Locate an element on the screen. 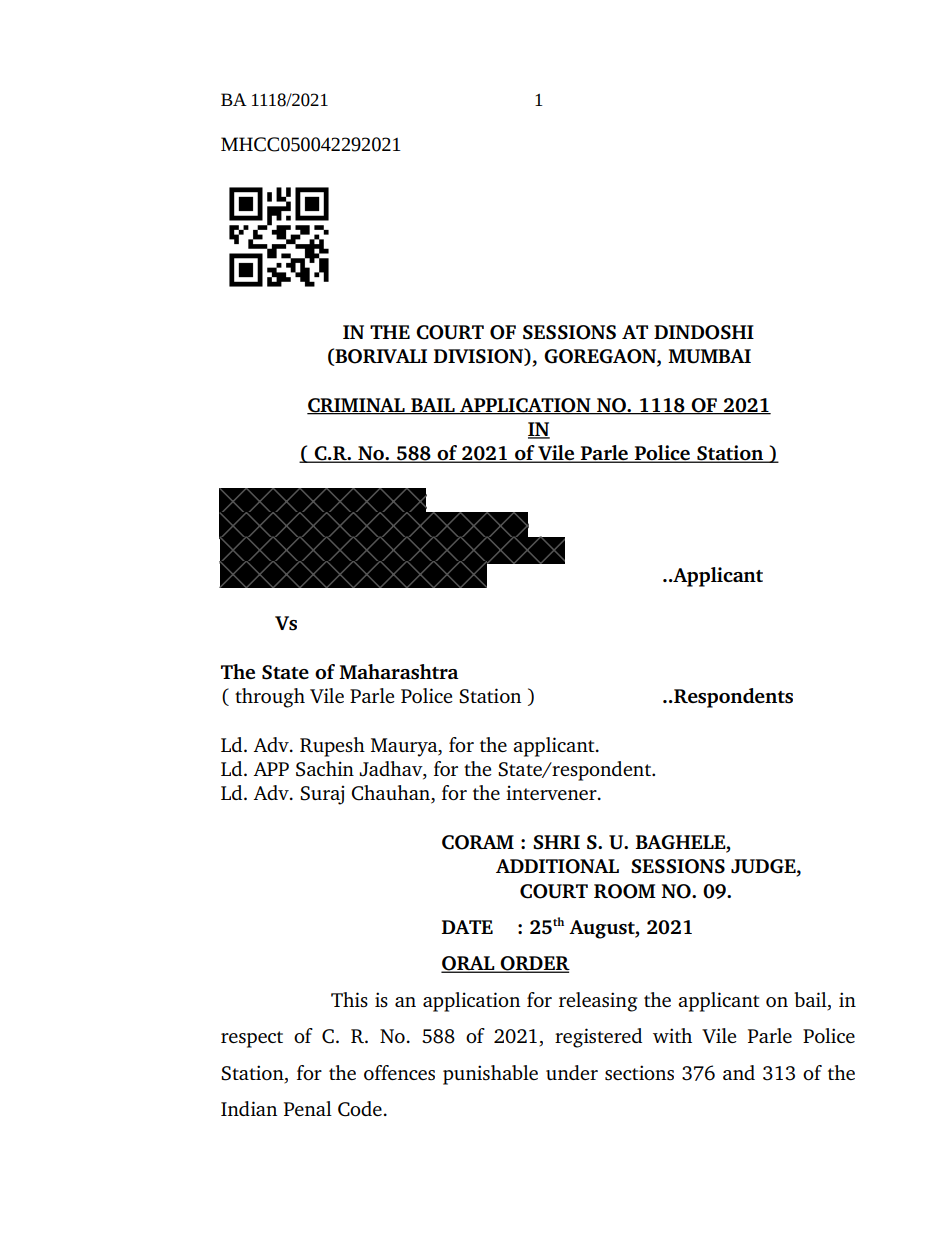  punishable is located at coordinates (490, 1075).
